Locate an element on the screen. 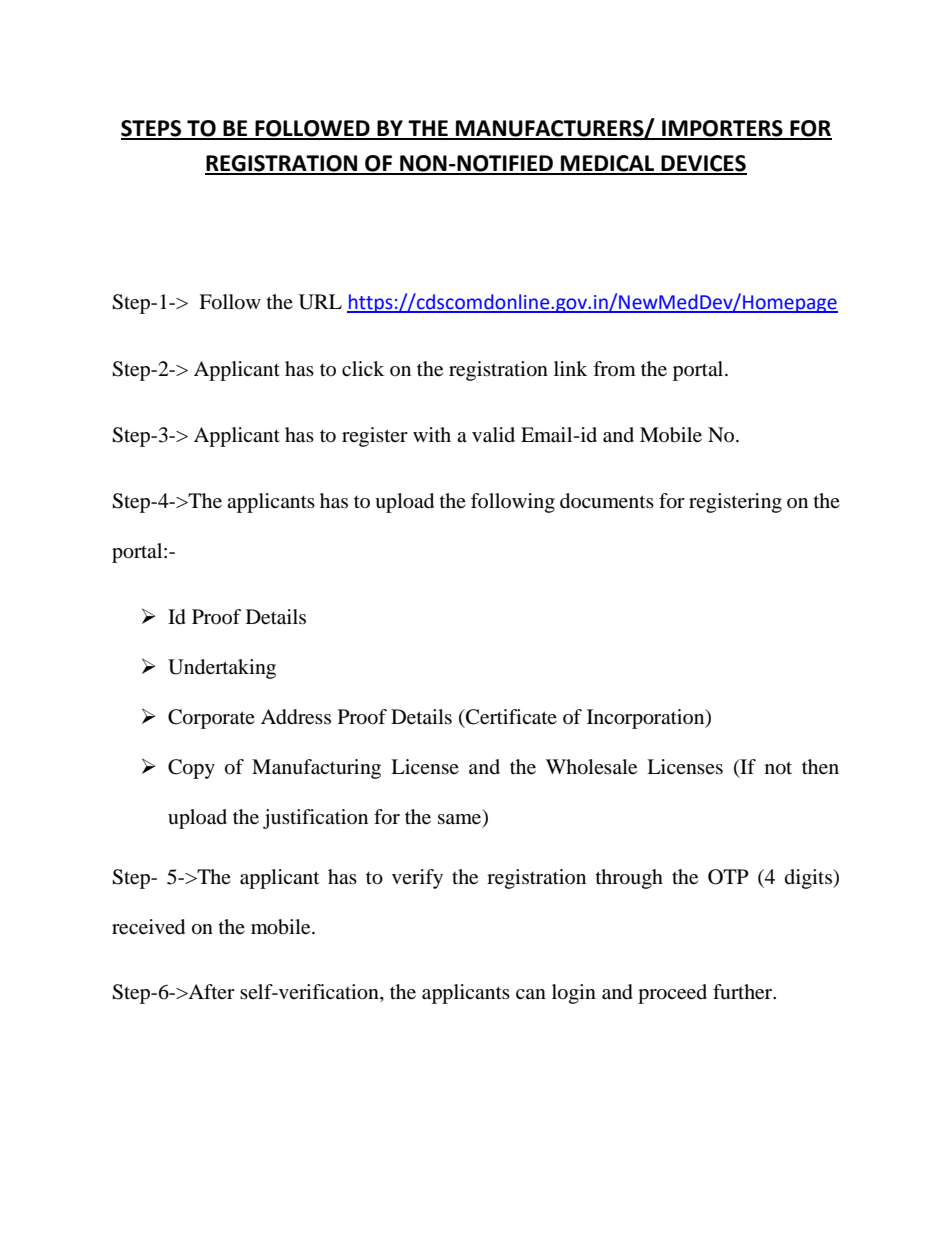 The image size is (952, 1233). URL is located at coordinates (320, 302).
